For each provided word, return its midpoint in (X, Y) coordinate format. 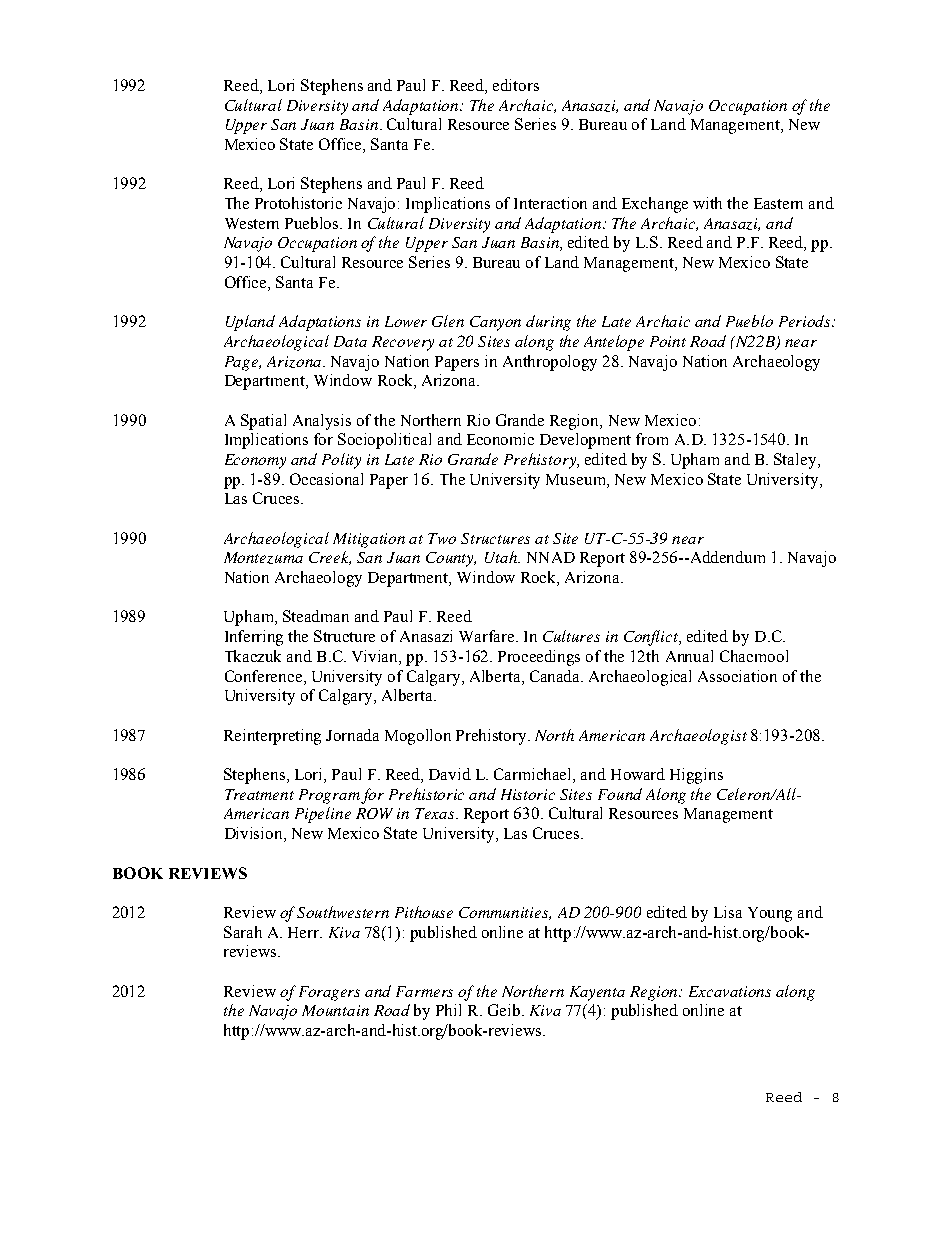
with (707, 203)
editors (516, 85)
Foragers (329, 993)
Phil (448, 1010)
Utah (502, 557)
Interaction (550, 203)
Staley (796, 461)
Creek (330, 558)
